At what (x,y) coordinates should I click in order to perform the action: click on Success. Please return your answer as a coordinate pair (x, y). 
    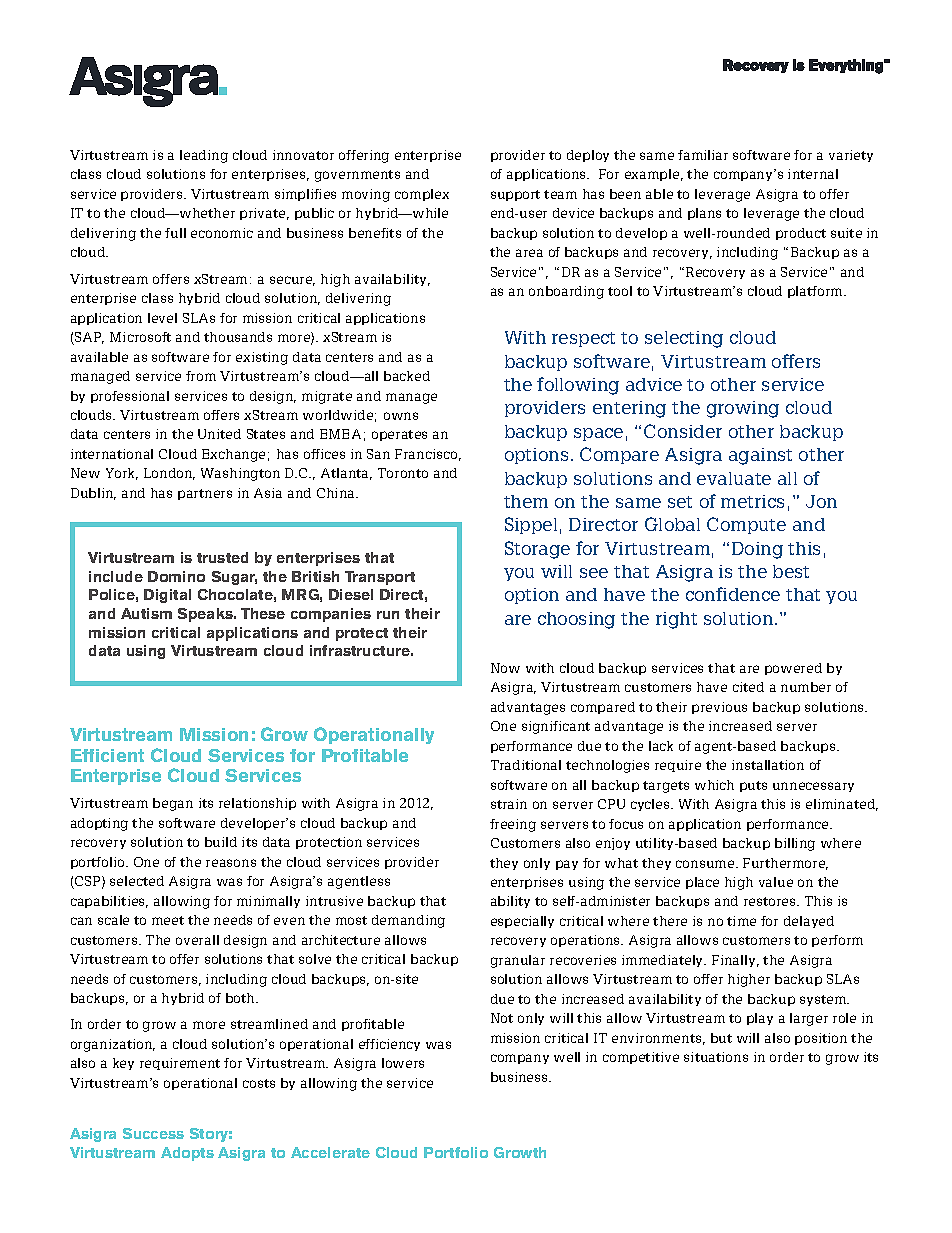
    Looking at the image, I should click on (153, 1133).
